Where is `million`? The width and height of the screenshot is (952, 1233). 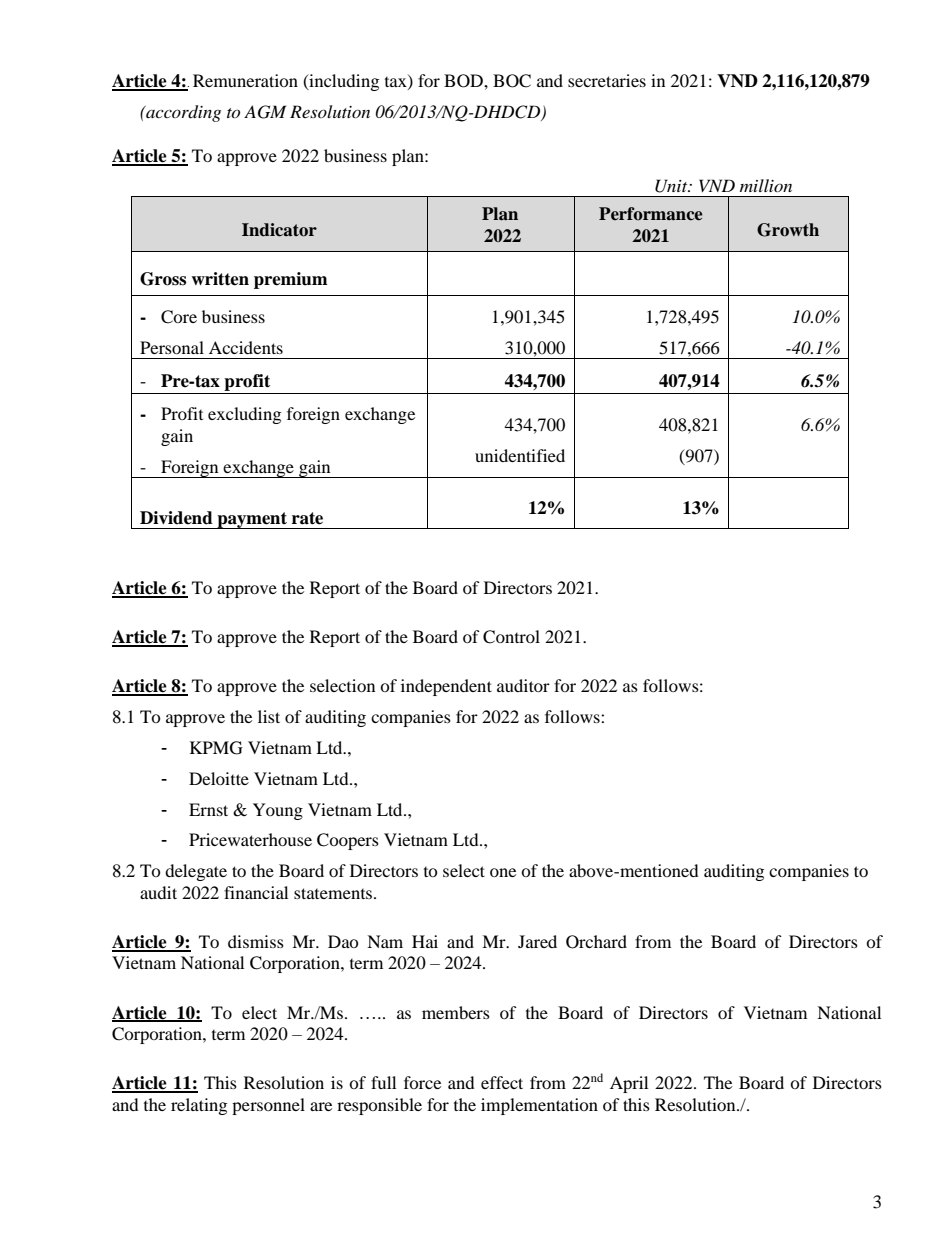 million is located at coordinates (766, 185).
